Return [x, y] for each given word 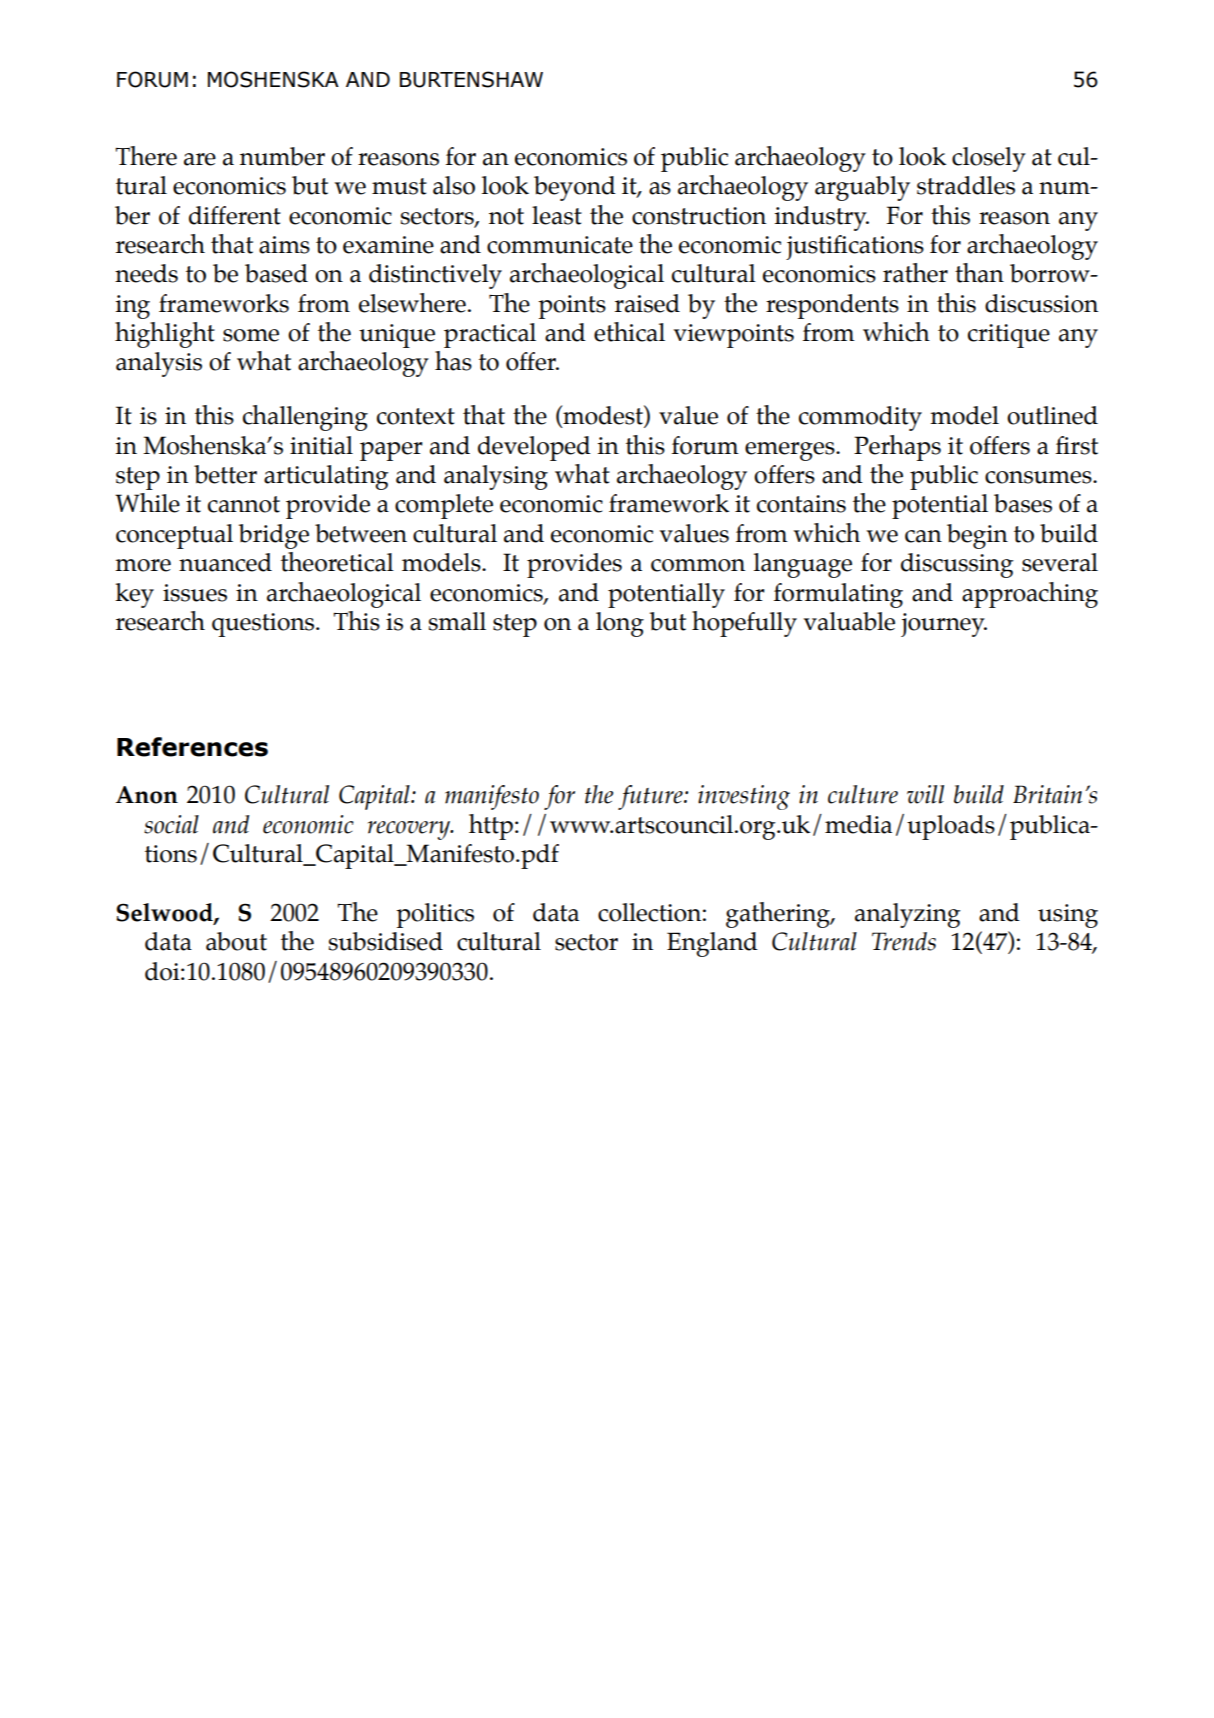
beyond [575, 188]
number [282, 156]
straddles [966, 185]
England [712, 944]
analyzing [908, 915]
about [236, 941]
